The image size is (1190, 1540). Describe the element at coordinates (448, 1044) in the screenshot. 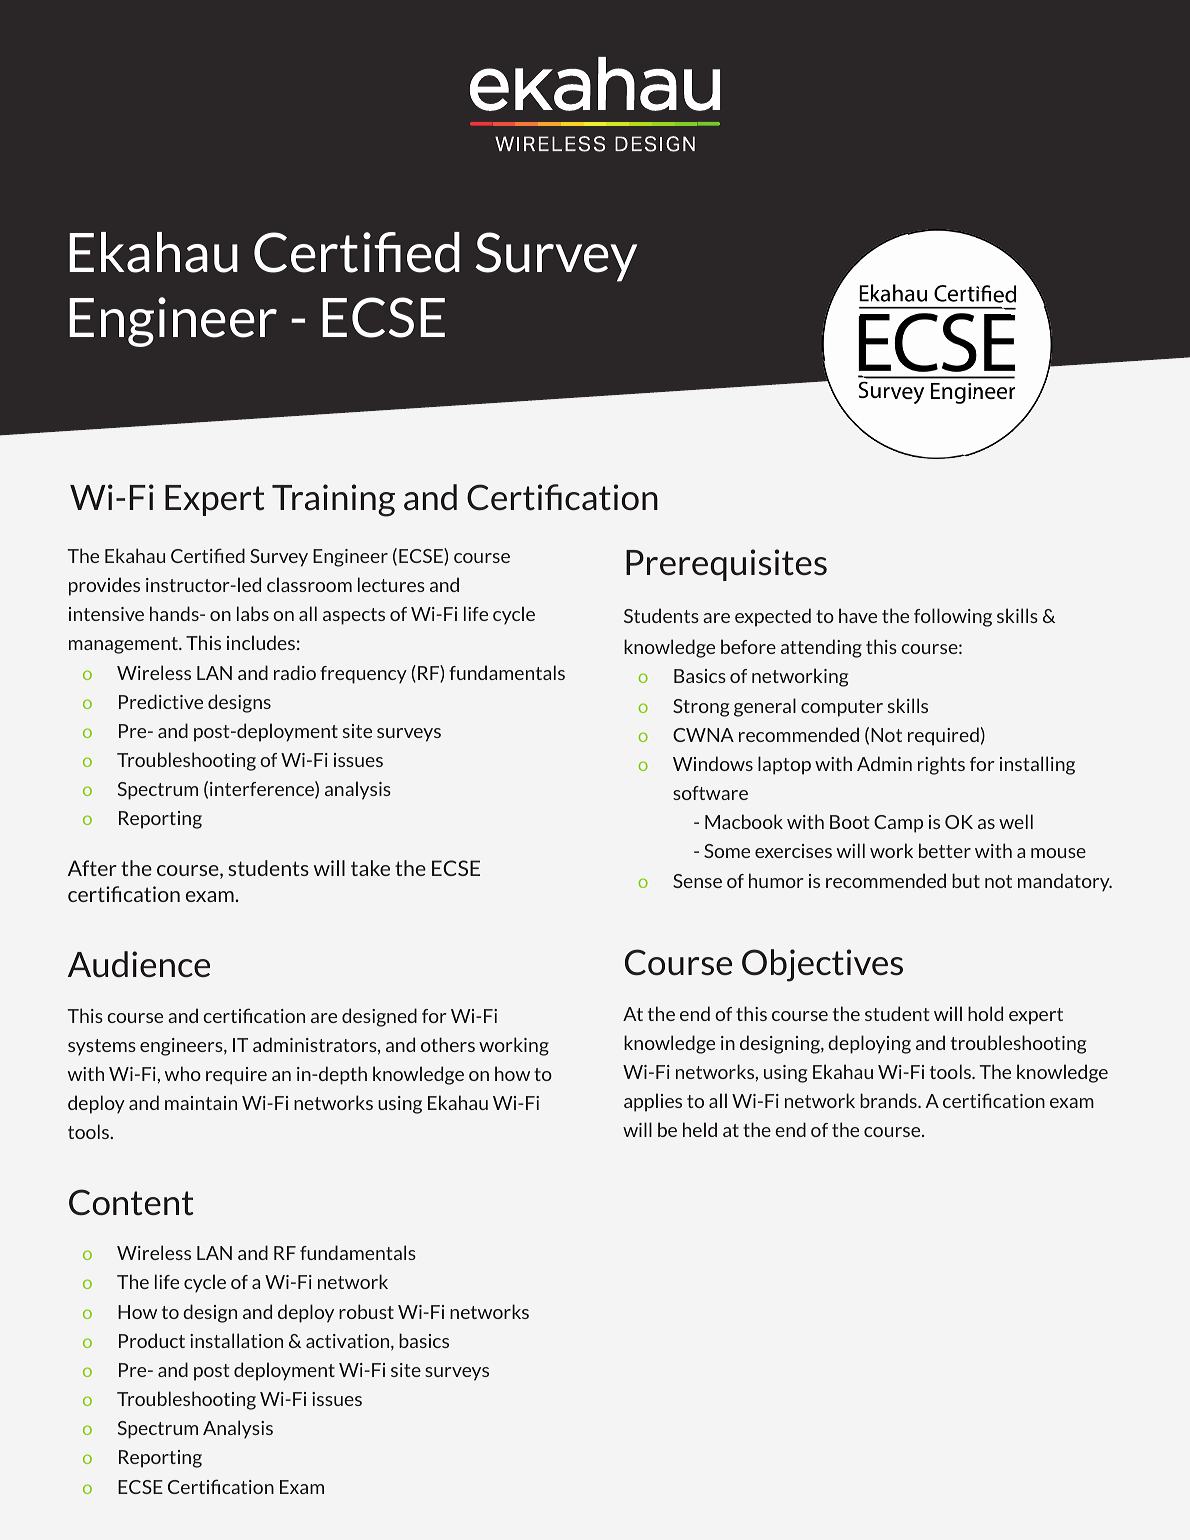

I see `others` at that location.
